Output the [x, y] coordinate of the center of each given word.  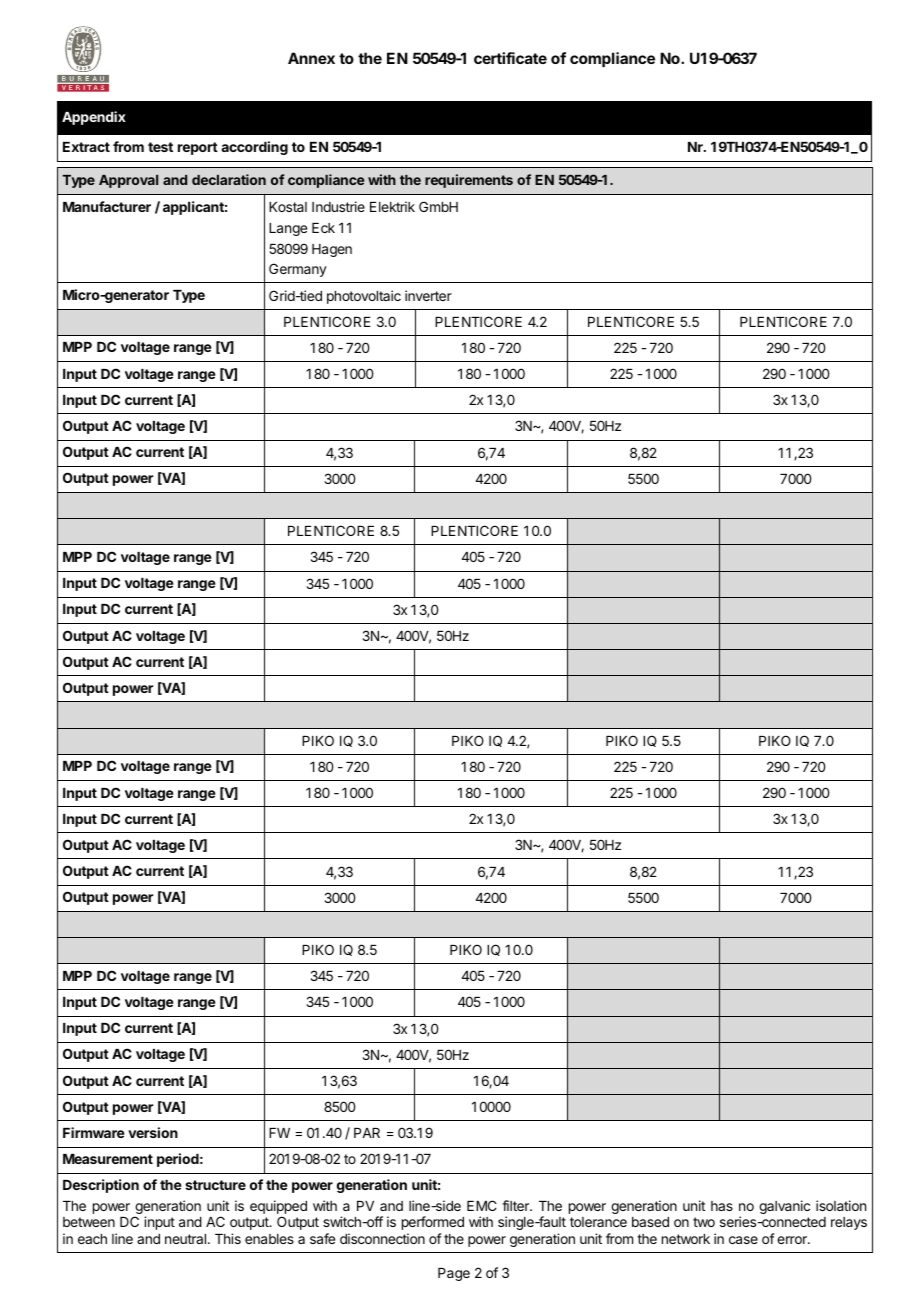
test [160, 147]
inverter [428, 295]
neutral [187, 1239]
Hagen [332, 250]
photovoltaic [364, 297]
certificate [510, 58]
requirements [469, 181]
